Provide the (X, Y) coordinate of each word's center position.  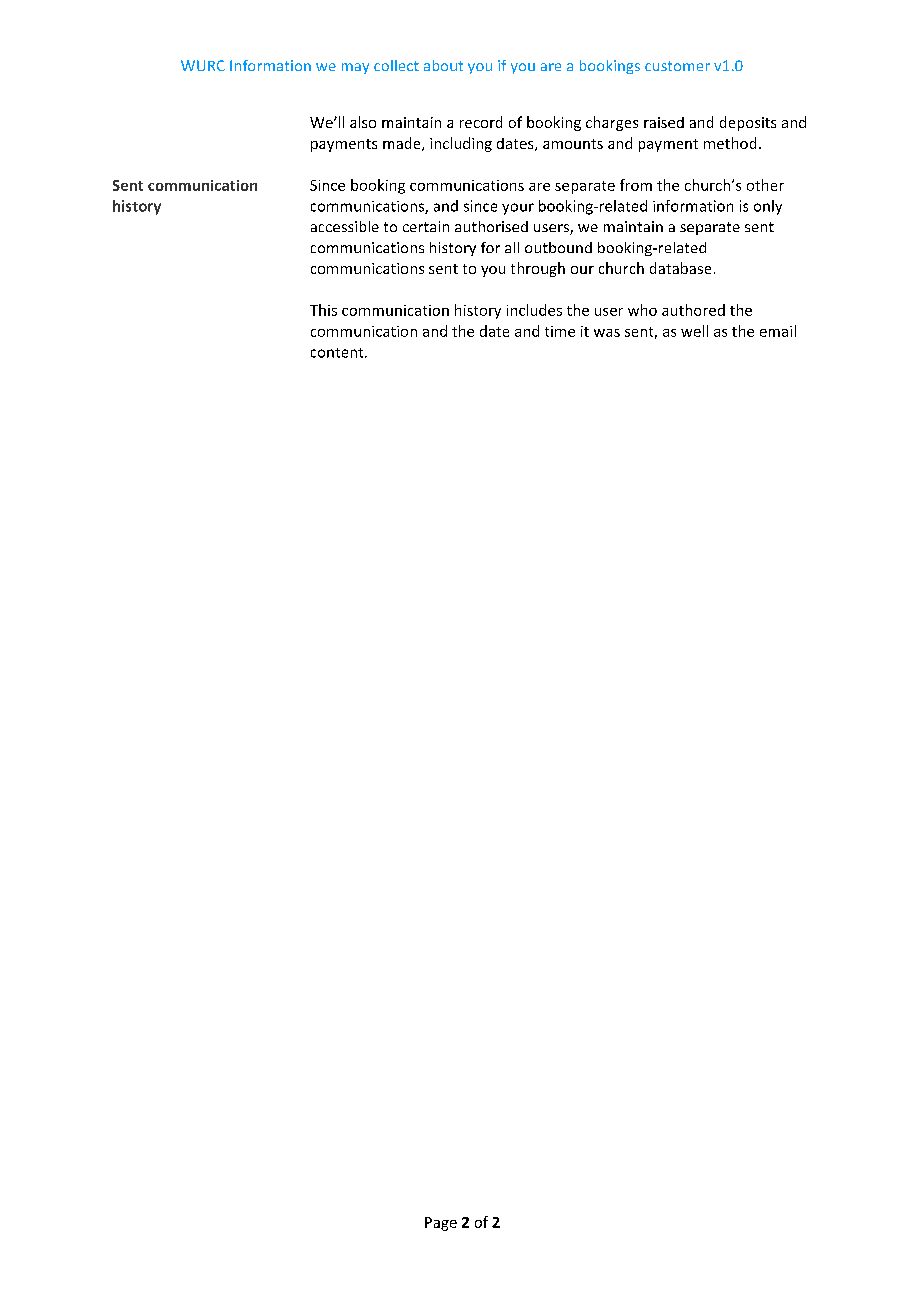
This (323, 310)
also (363, 122)
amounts (573, 144)
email (778, 331)
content (338, 353)
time (560, 331)
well (694, 331)
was (607, 333)
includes (534, 310)
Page (441, 1224)
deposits (748, 123)
